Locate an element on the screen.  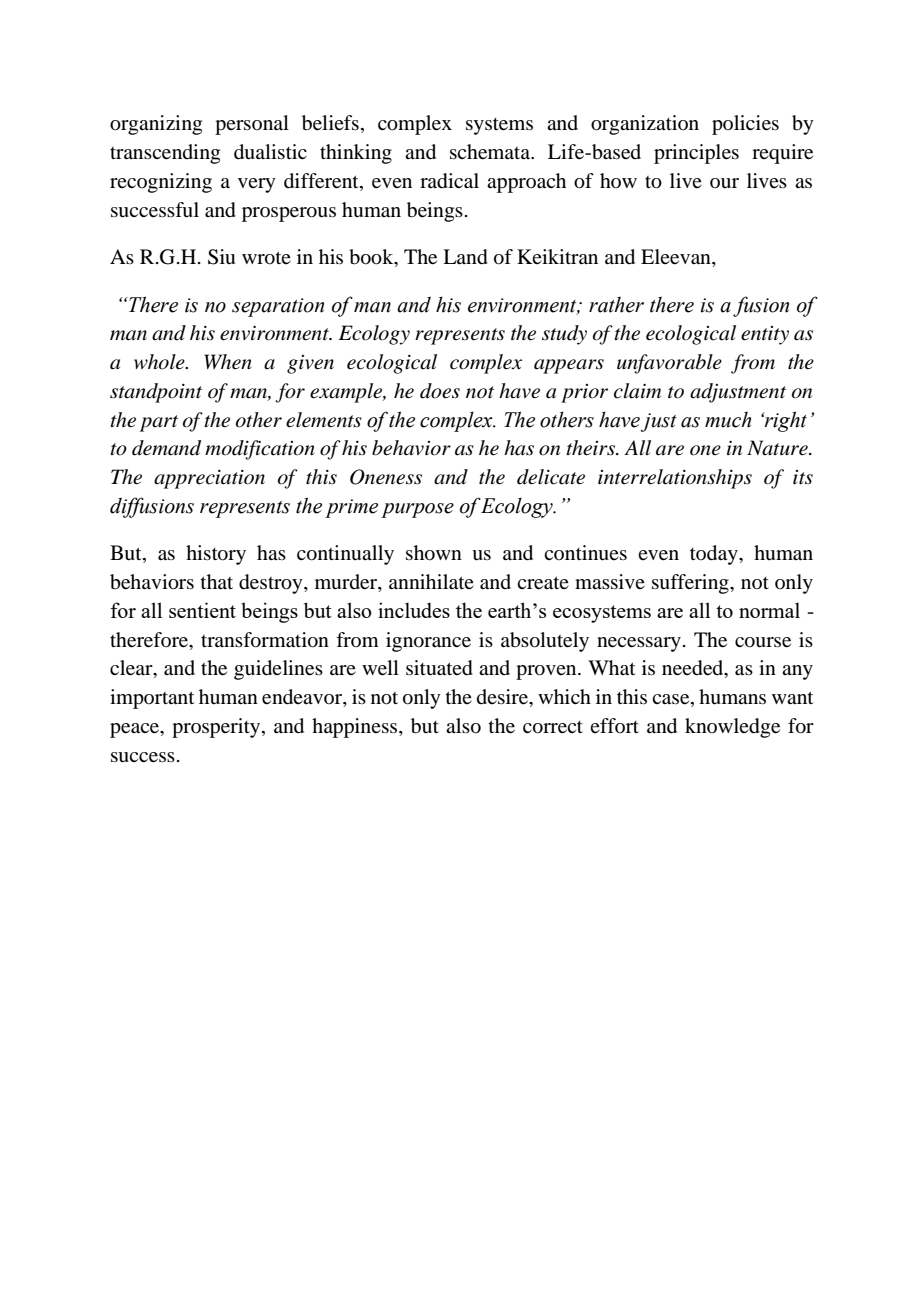
today is located at coordinates (715, 555).
